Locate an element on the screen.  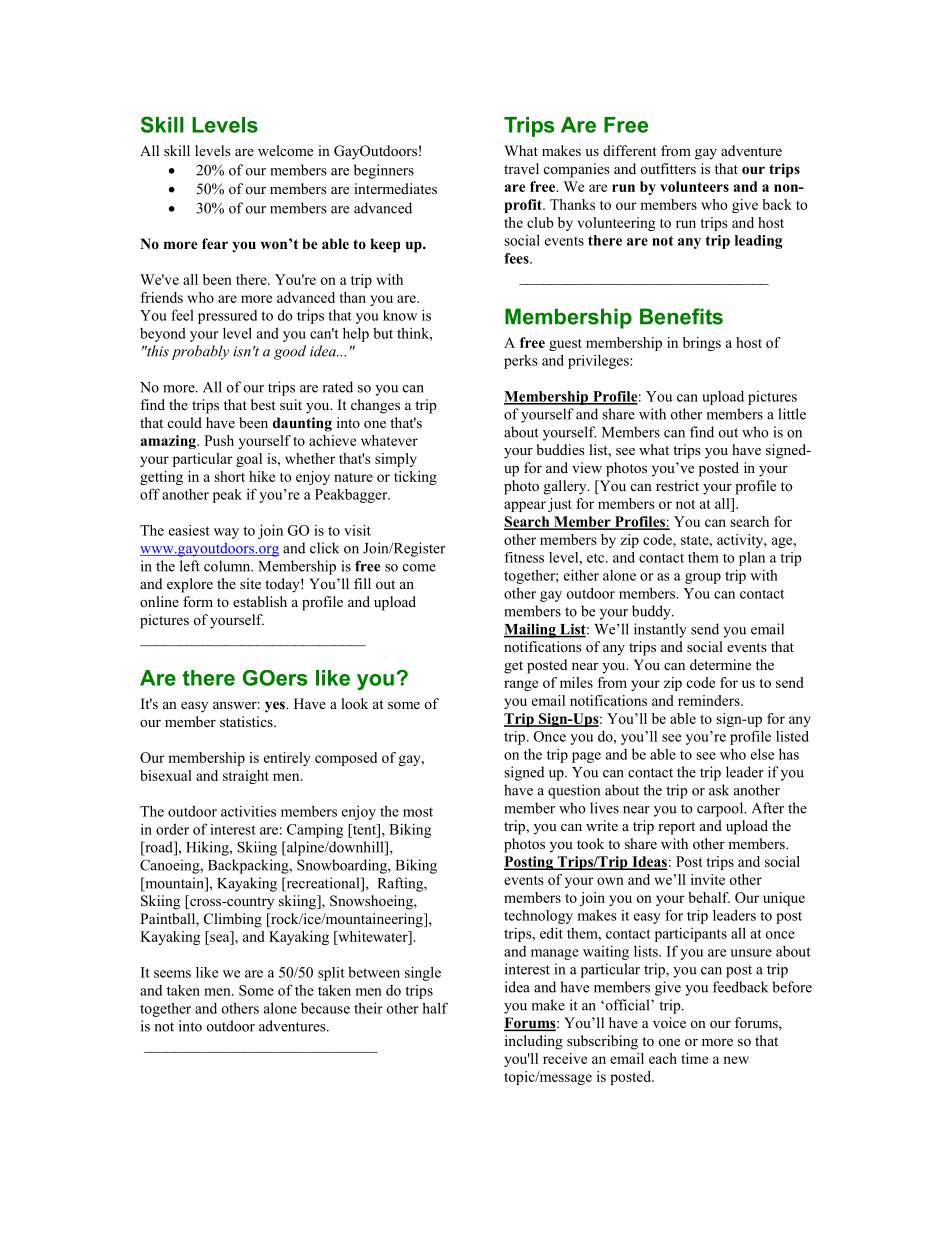
most is located at coordinates (418, 812).
